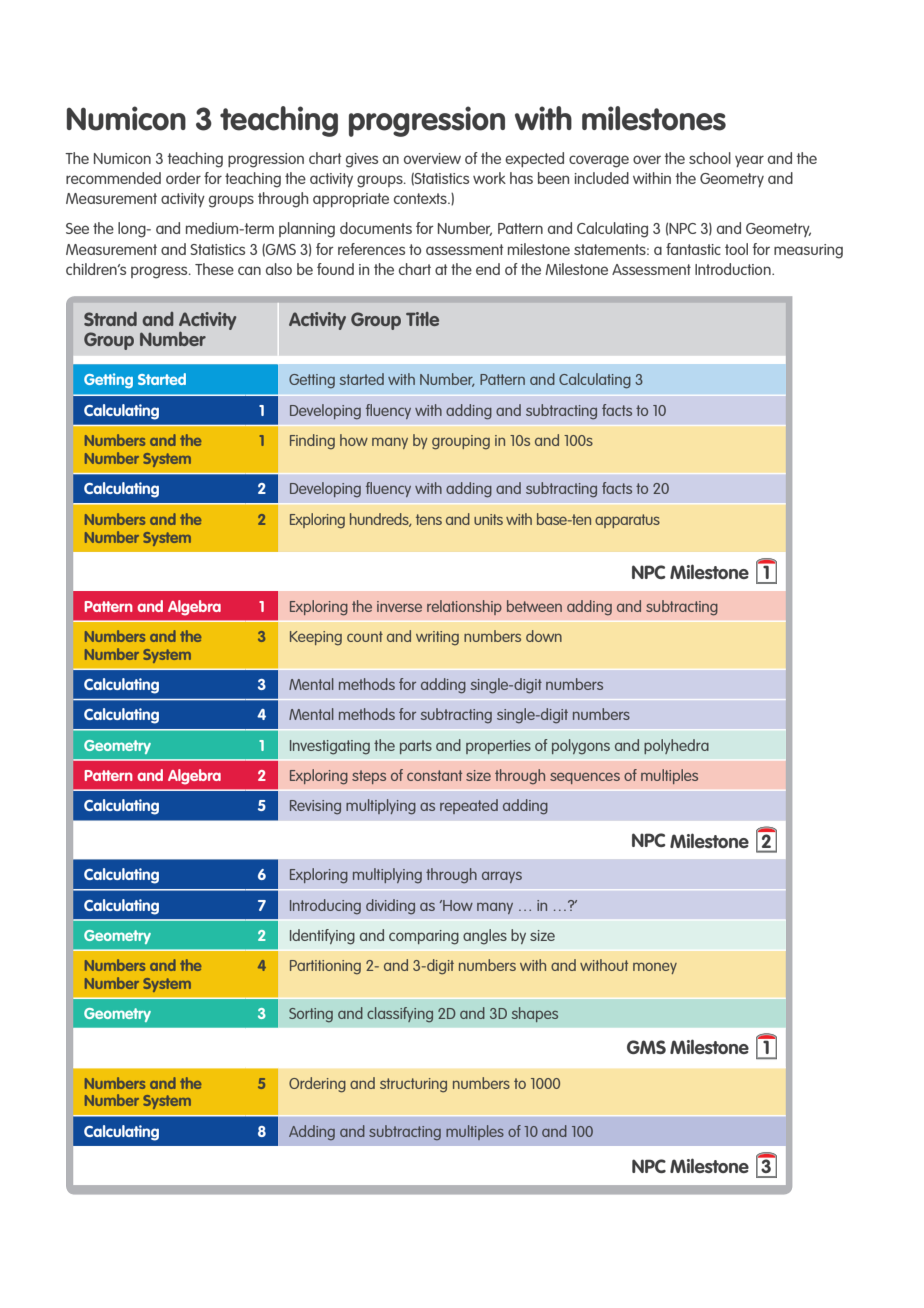 This screenshot has height=1308, width=924. Describe the element at coordinates (710, 158) in the screenshot. I see `school` at that location.
